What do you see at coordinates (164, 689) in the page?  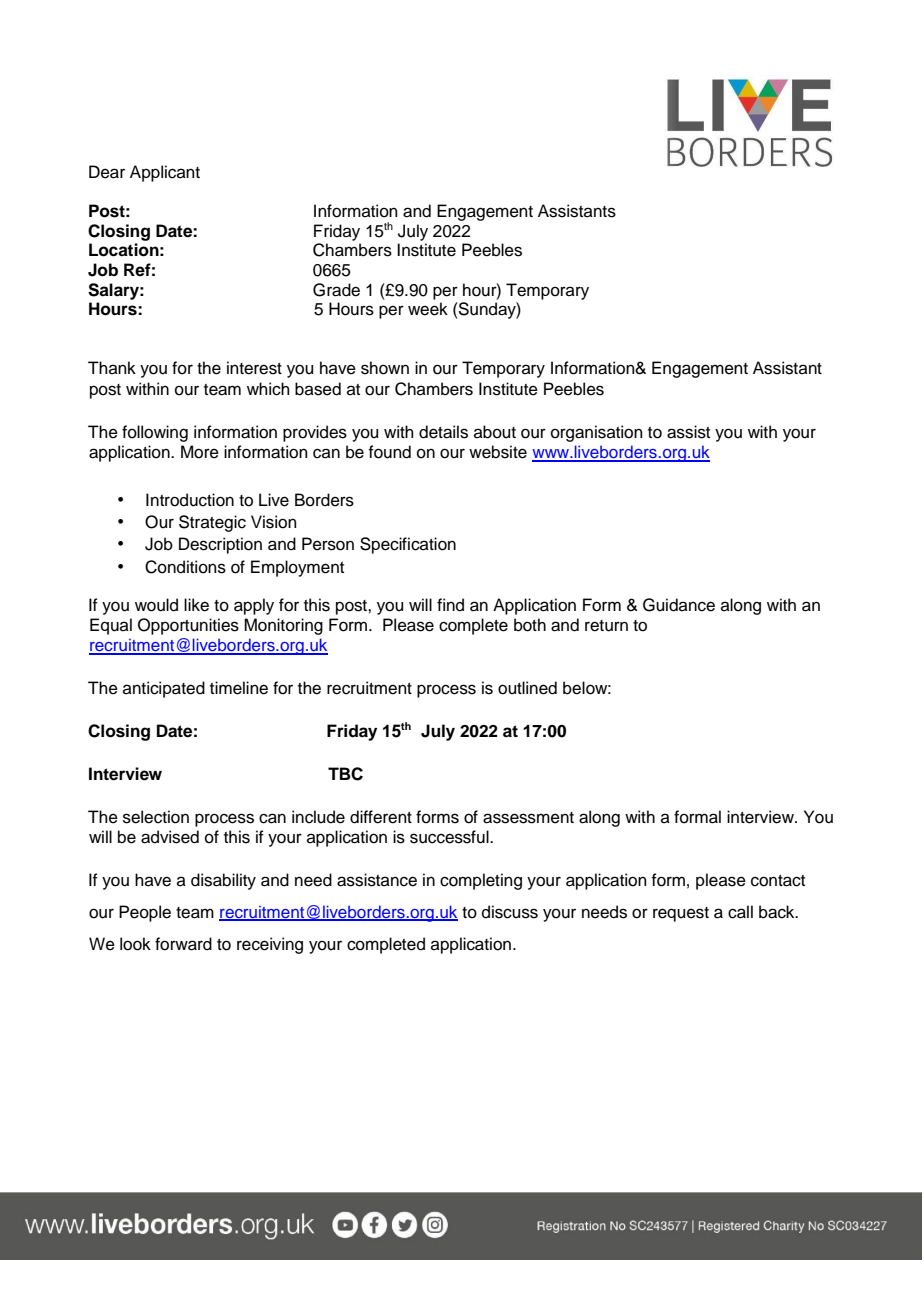 I see `anticipated` at bounding box center [164, 689].
